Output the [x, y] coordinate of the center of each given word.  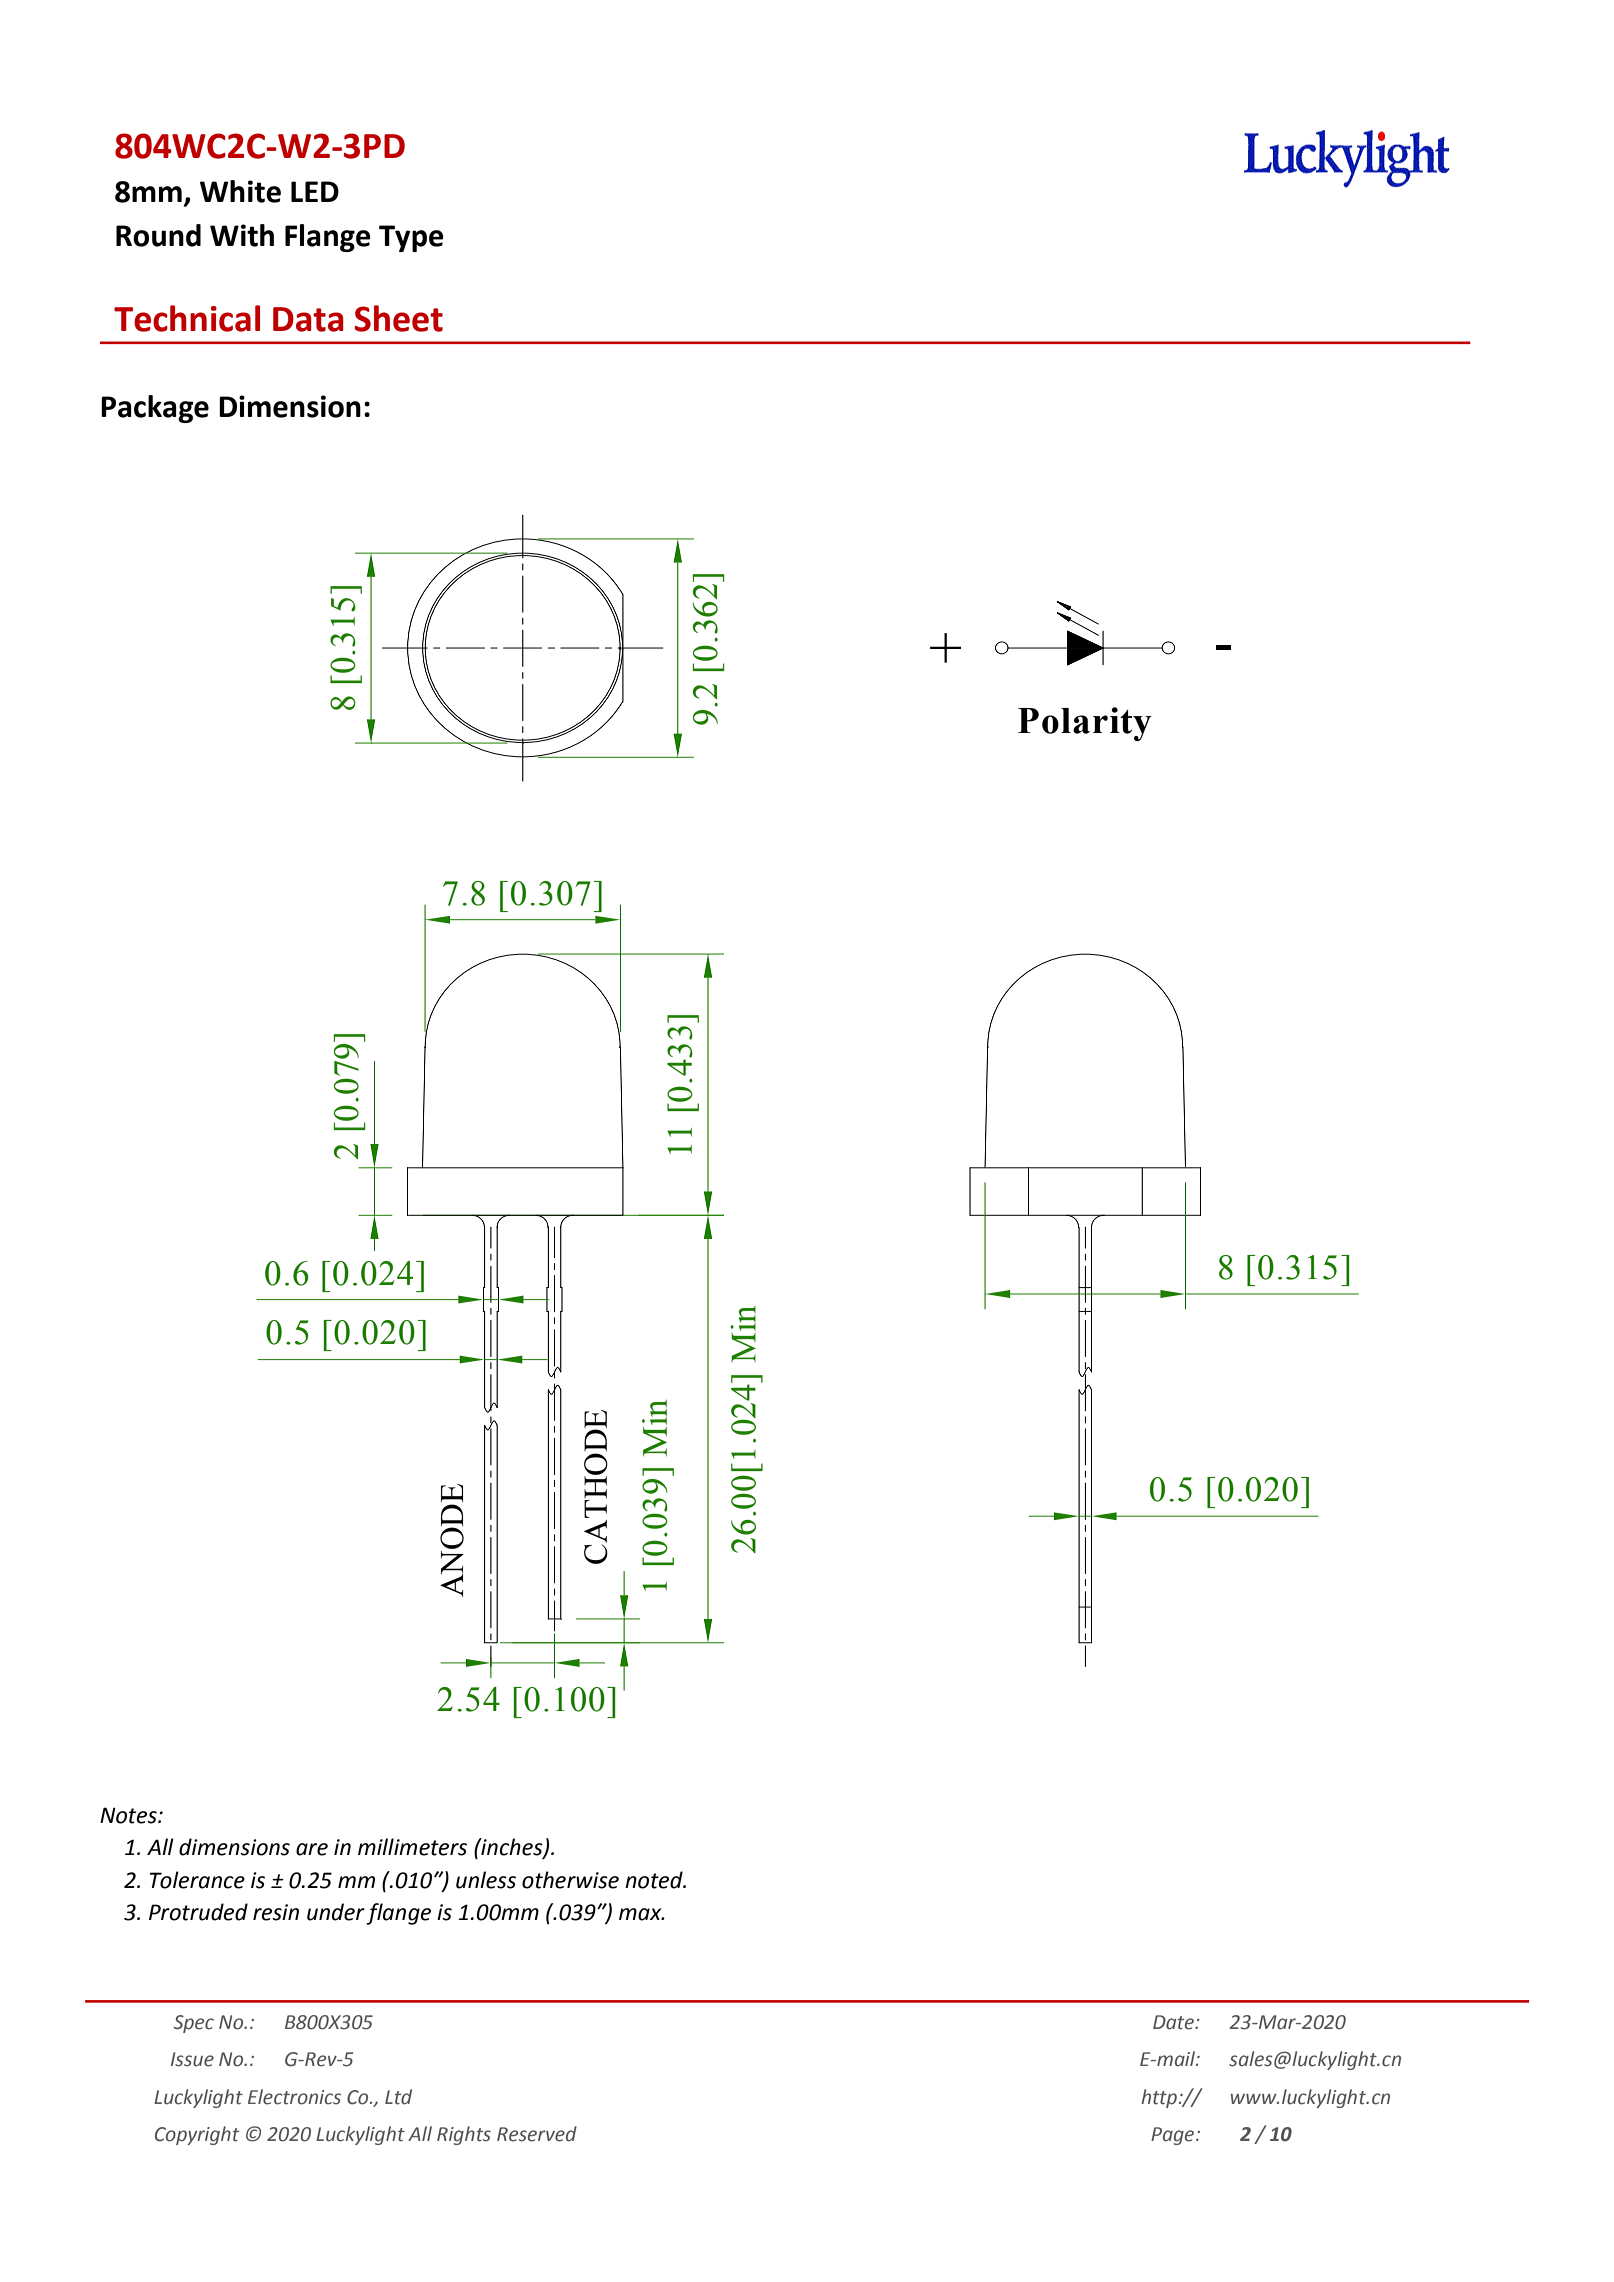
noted [655, 1880]
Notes [129, 1815]
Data [308, 319]
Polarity [1085, 724]
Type [411, 238]
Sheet [399, 318]
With [242, 235]
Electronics [294, 2097]
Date [1174, 2022]
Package [155, 409]
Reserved [537, 2134]
